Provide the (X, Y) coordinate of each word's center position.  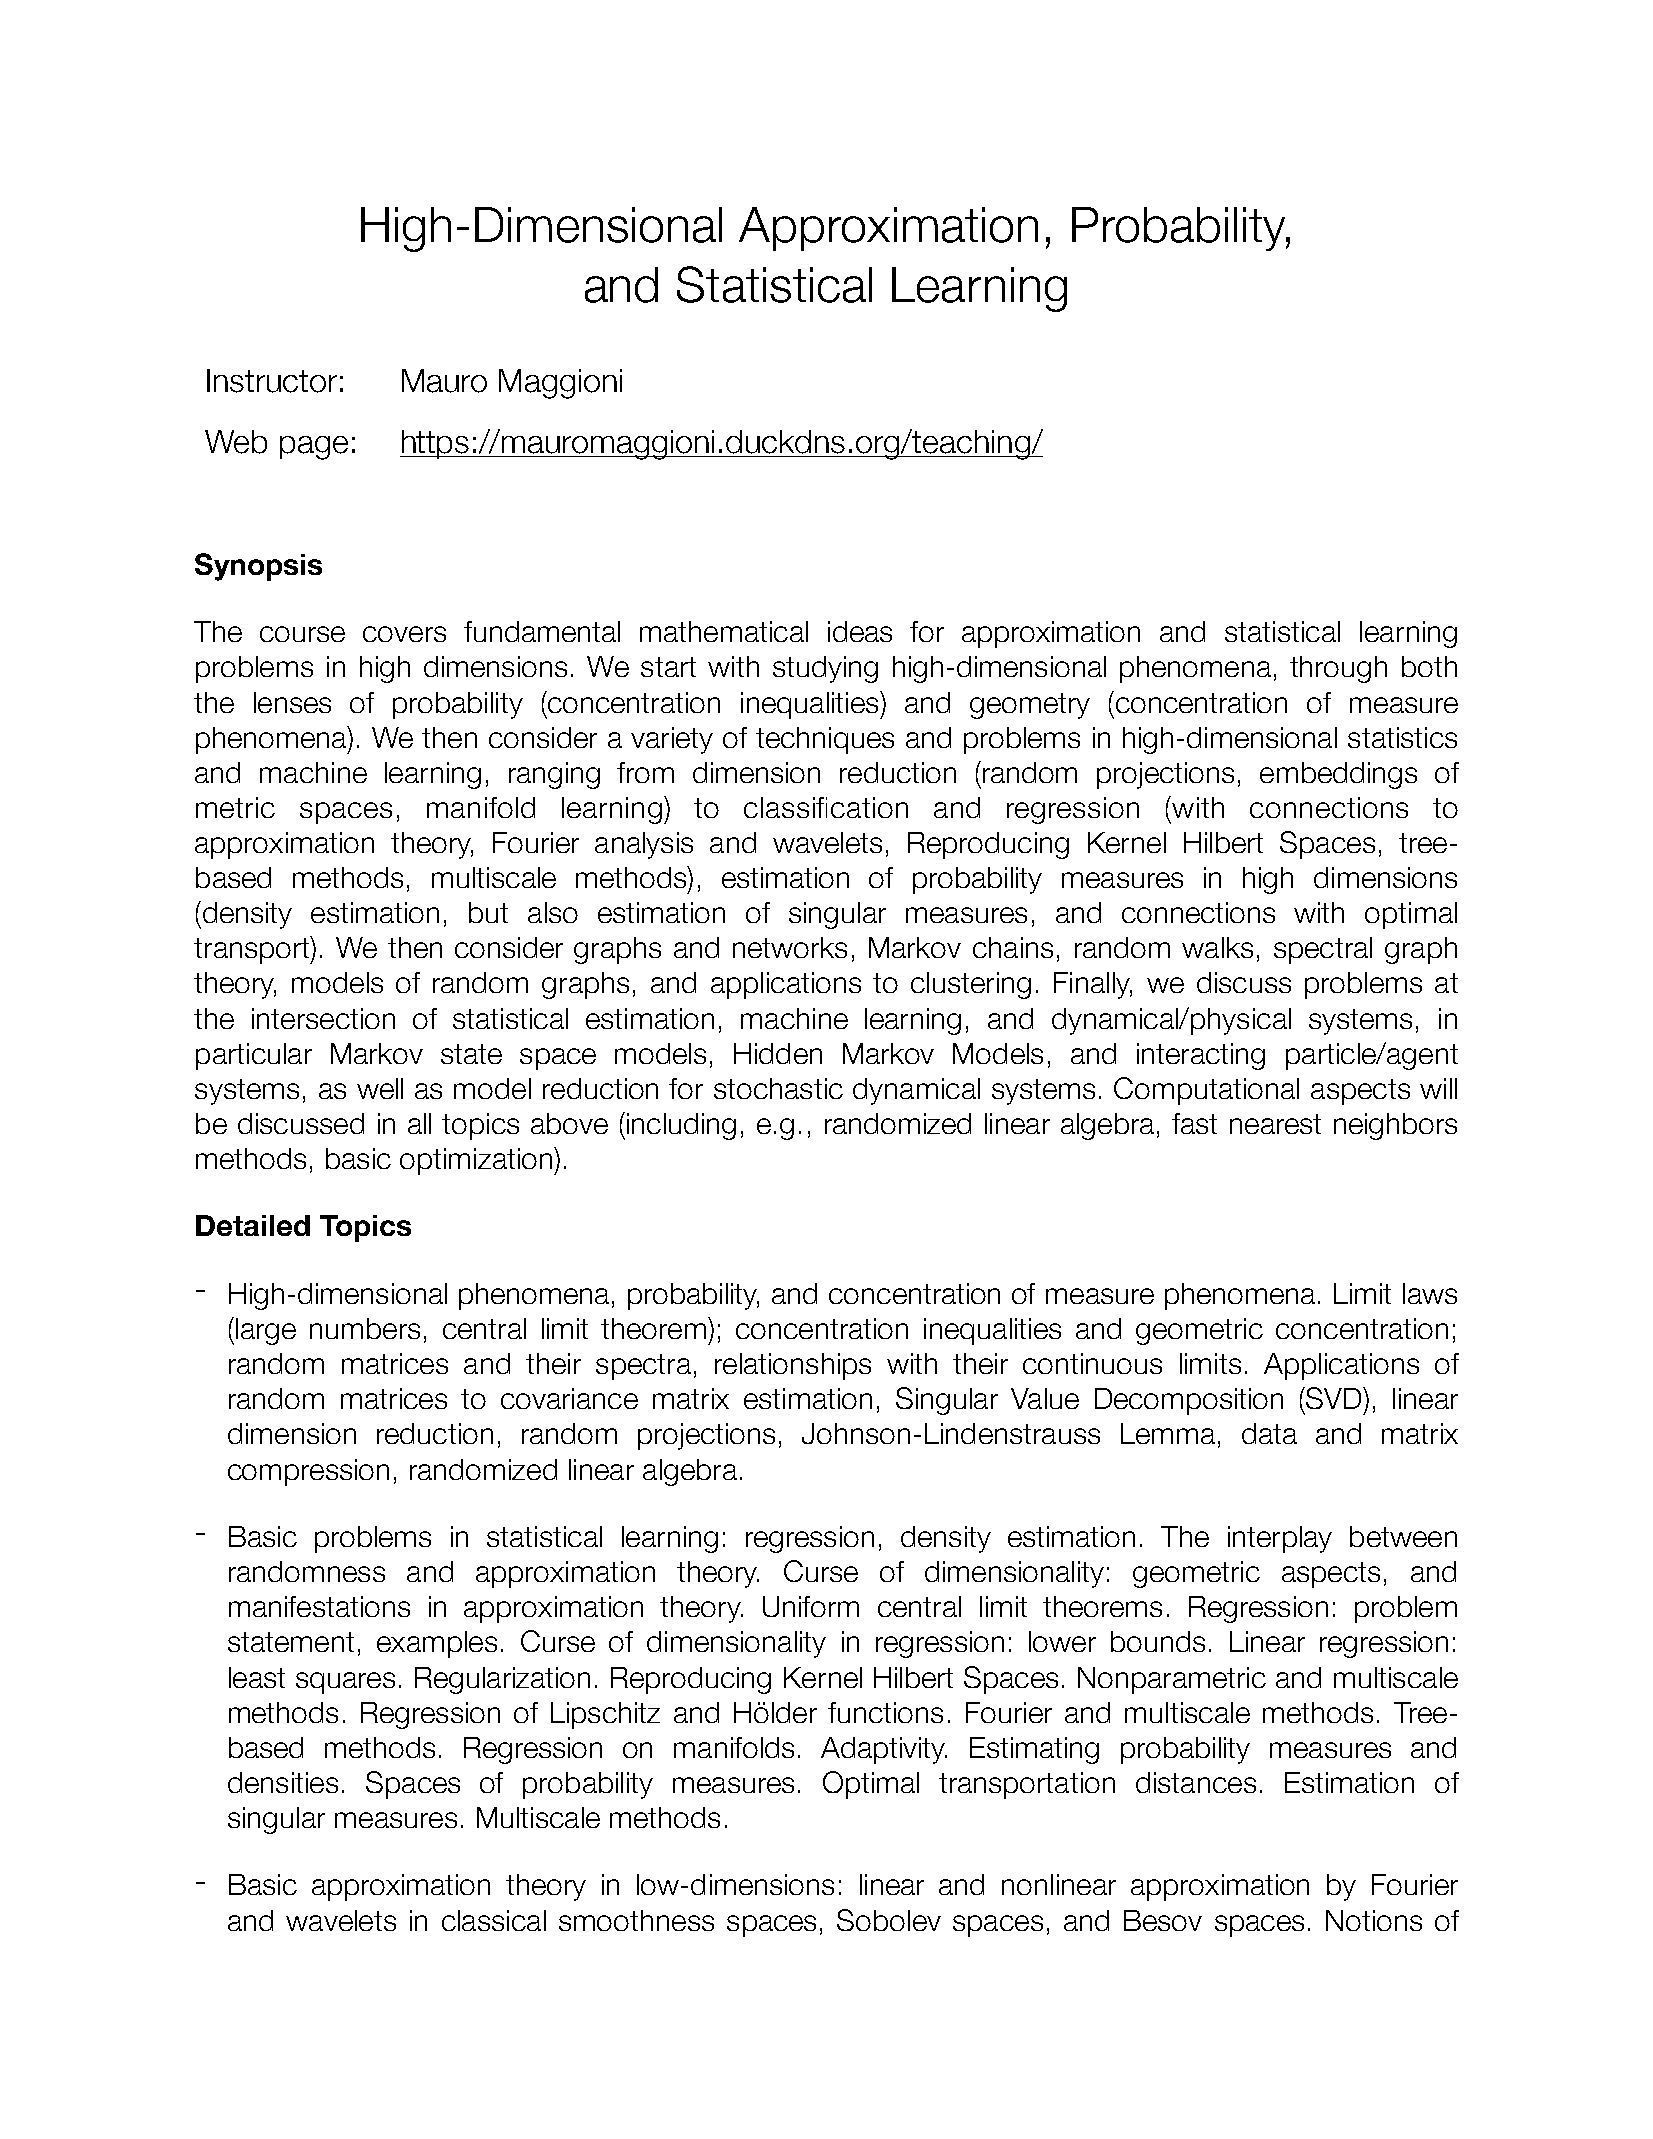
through (1338, 669)
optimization (476, 1161)
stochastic (778, 1088)
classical (494, 1920)
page (314, 448)
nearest (1275, 1124)
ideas (860, 631)
